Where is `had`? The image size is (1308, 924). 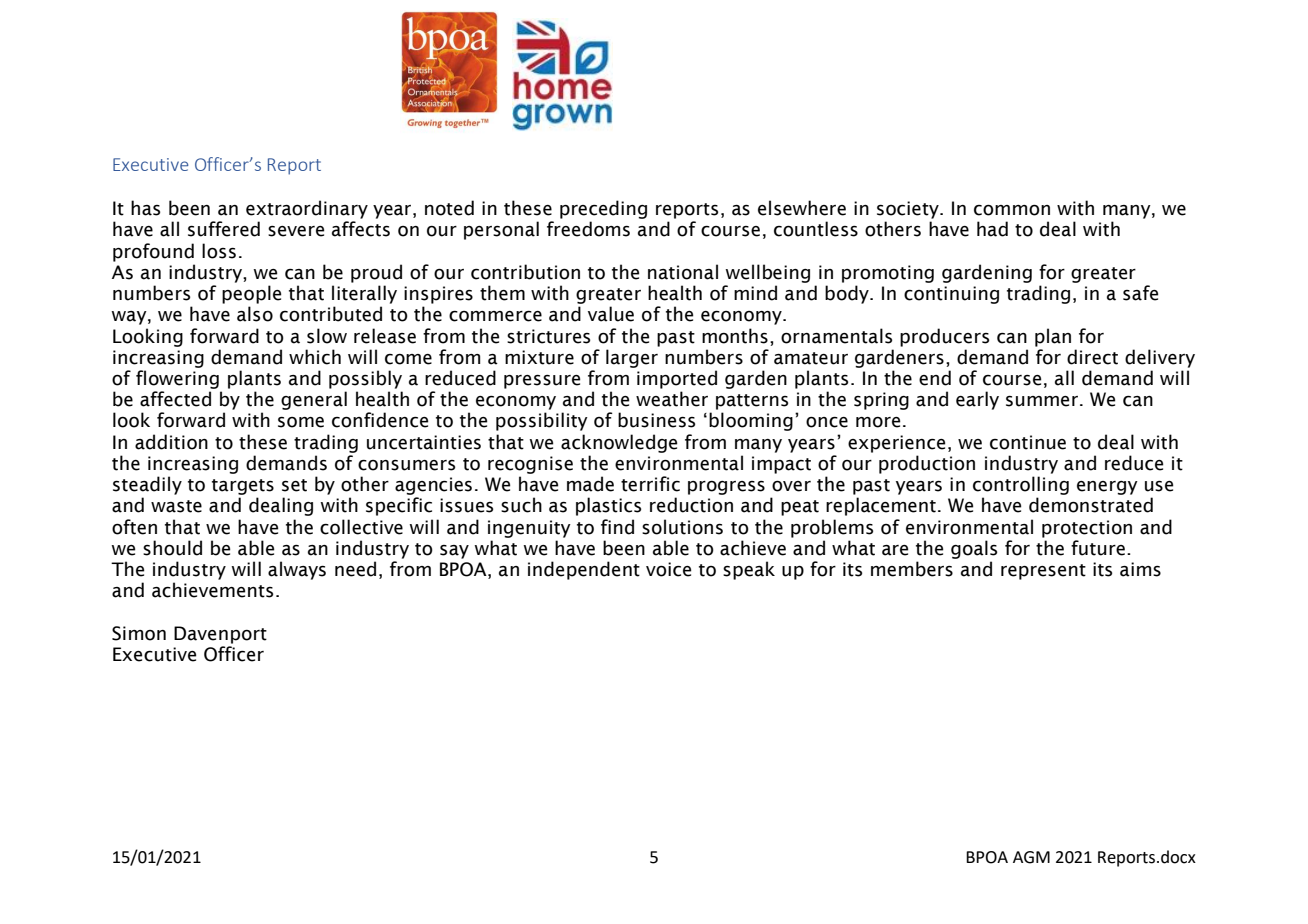
had is located at coordinates (992, 229).
